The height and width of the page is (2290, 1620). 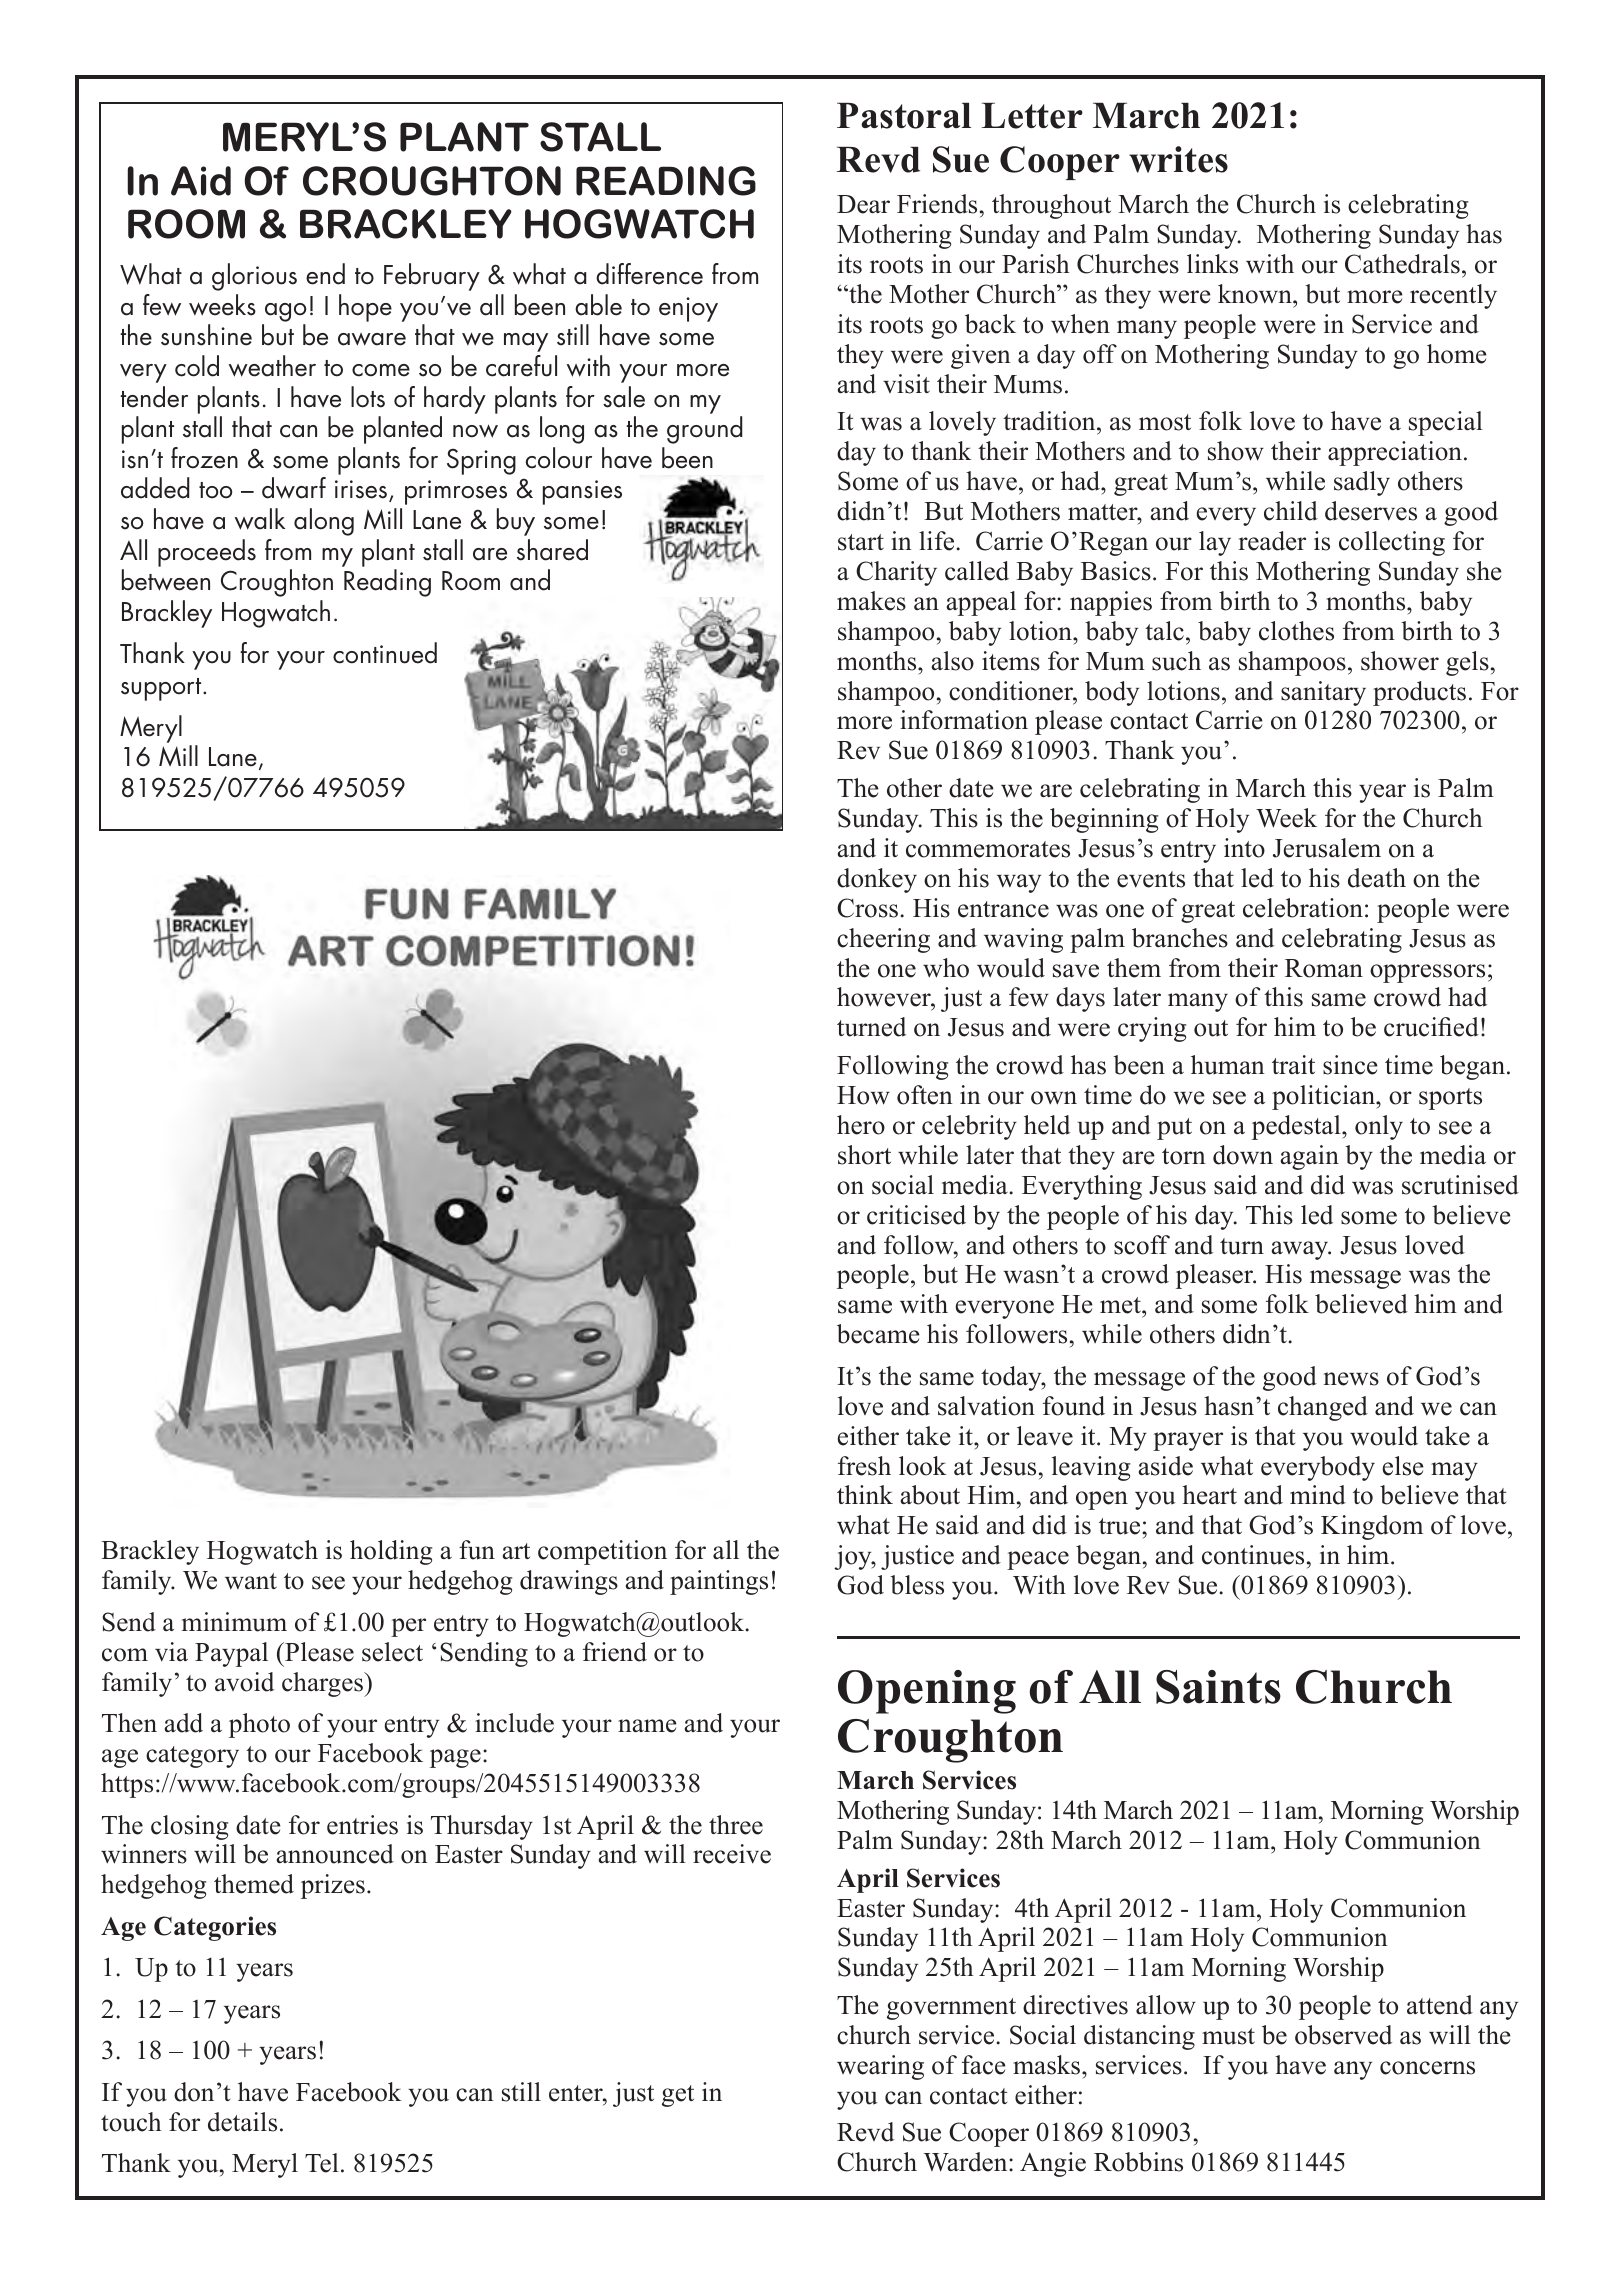 I want to click on continues, so click(x=1253, y=1555).
